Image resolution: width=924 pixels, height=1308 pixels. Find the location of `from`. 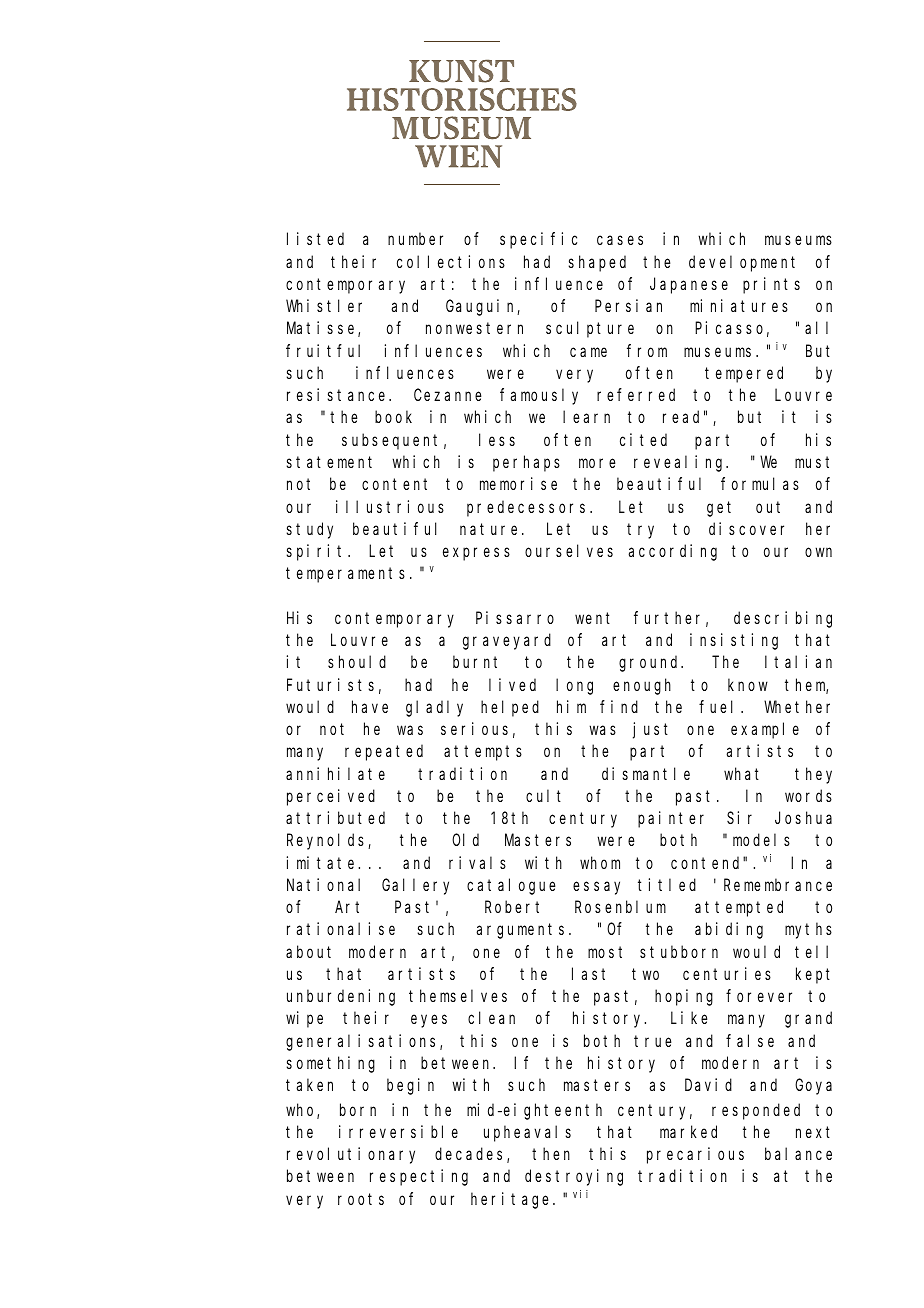

from is located at coordinates (647, 350).
